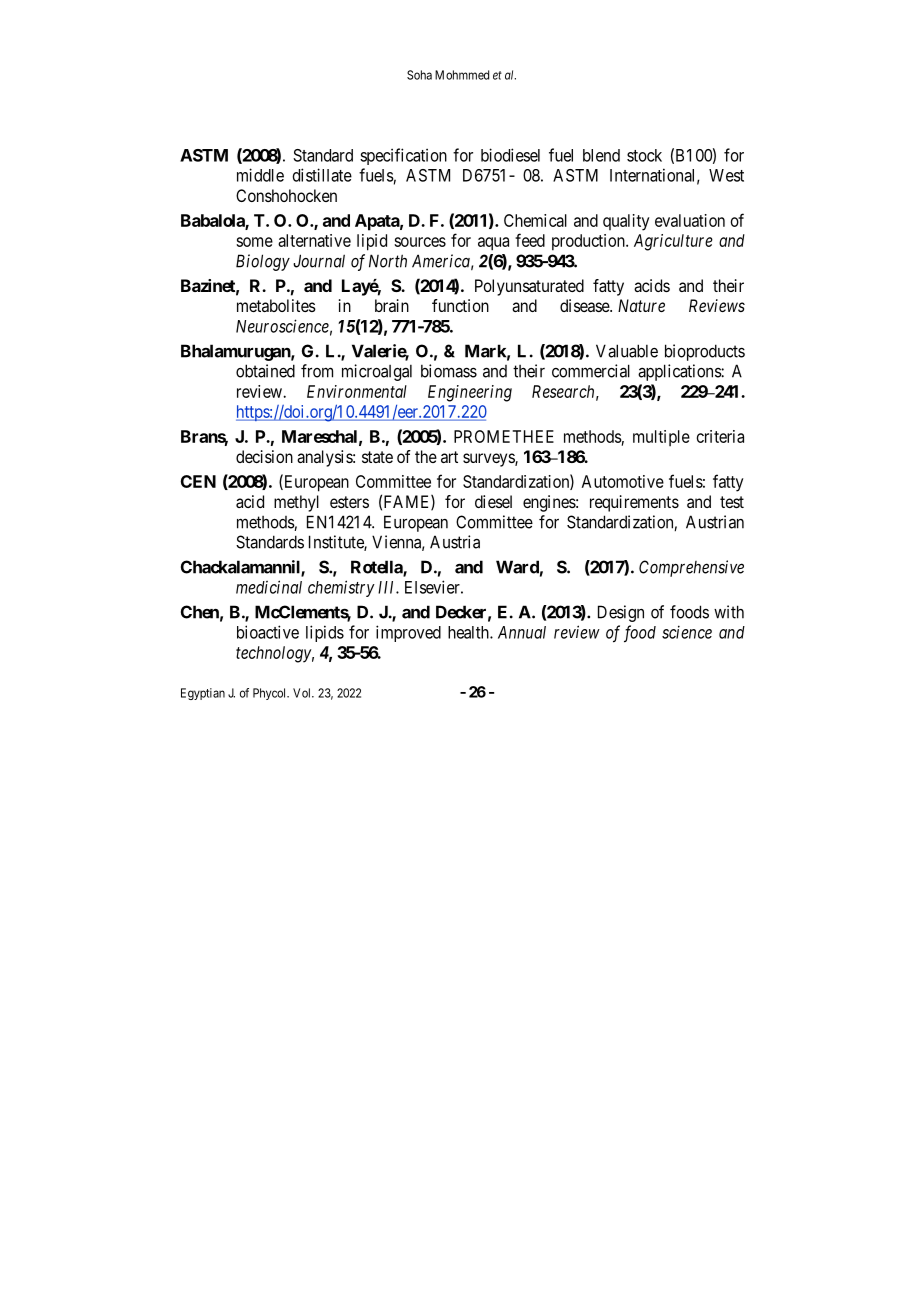 This image has height=1308, width=924. Describe the element at coordinates (621, 613) in the image. I see `Design` at that location.
